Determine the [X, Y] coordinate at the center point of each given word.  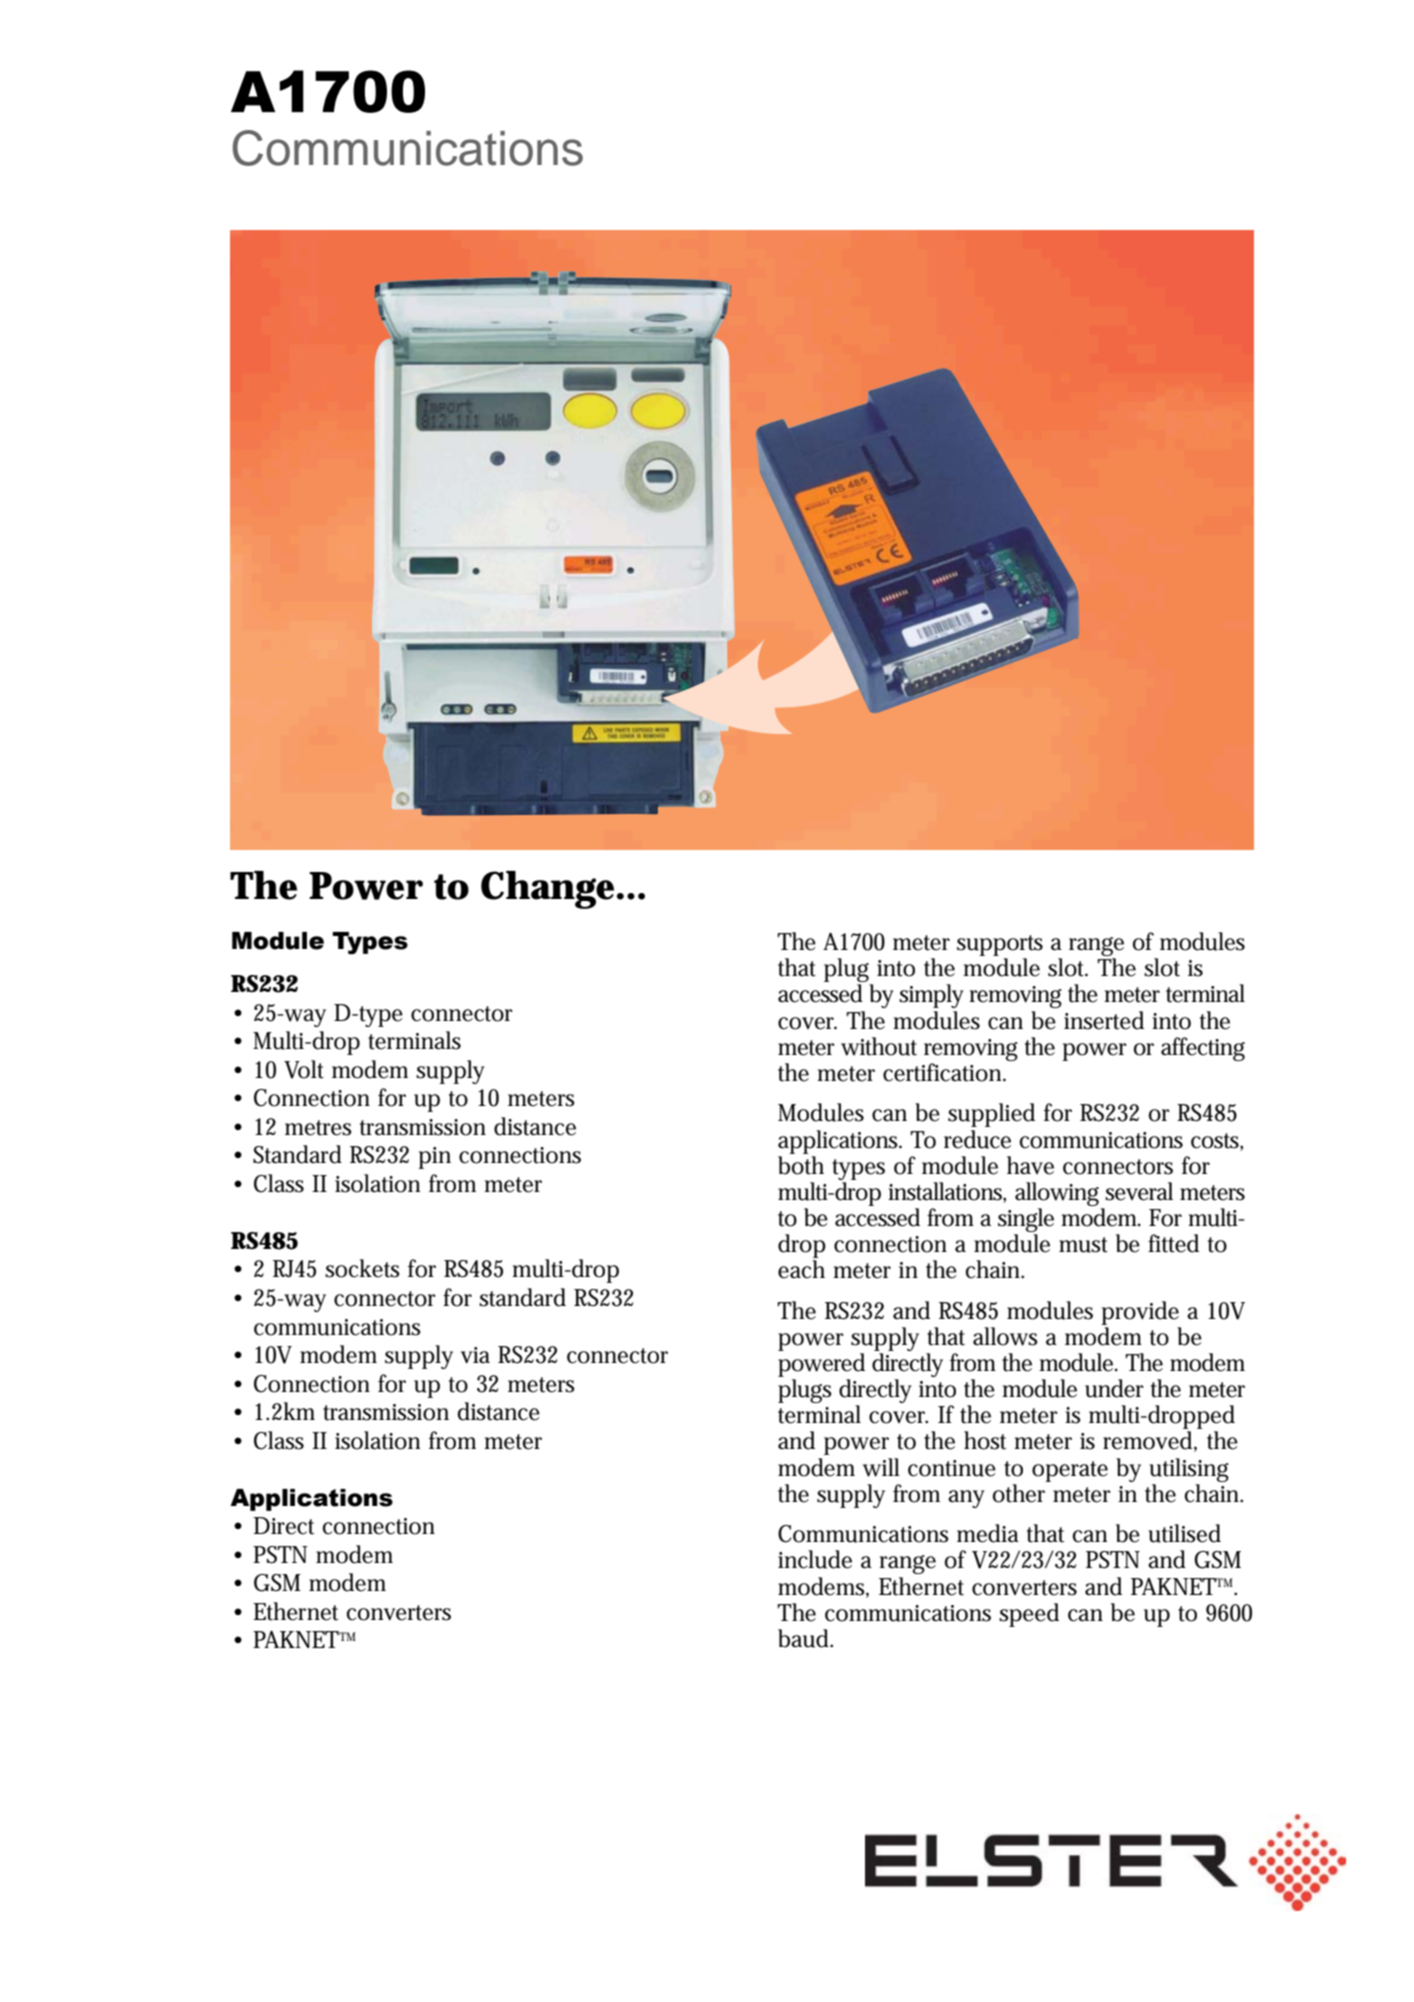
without [879, 1046]
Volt [304, 1069]
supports [1000, 945]
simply [931, 996]
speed [1029, 1615]
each [801, 1269]
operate [1070, 1471]
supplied [991, 1115]
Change [549, 890]
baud [805, 1638]
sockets [362, 1268]
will [881, 1467]
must [1083, 1245]
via [475, 1355]
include [815, 1559]
